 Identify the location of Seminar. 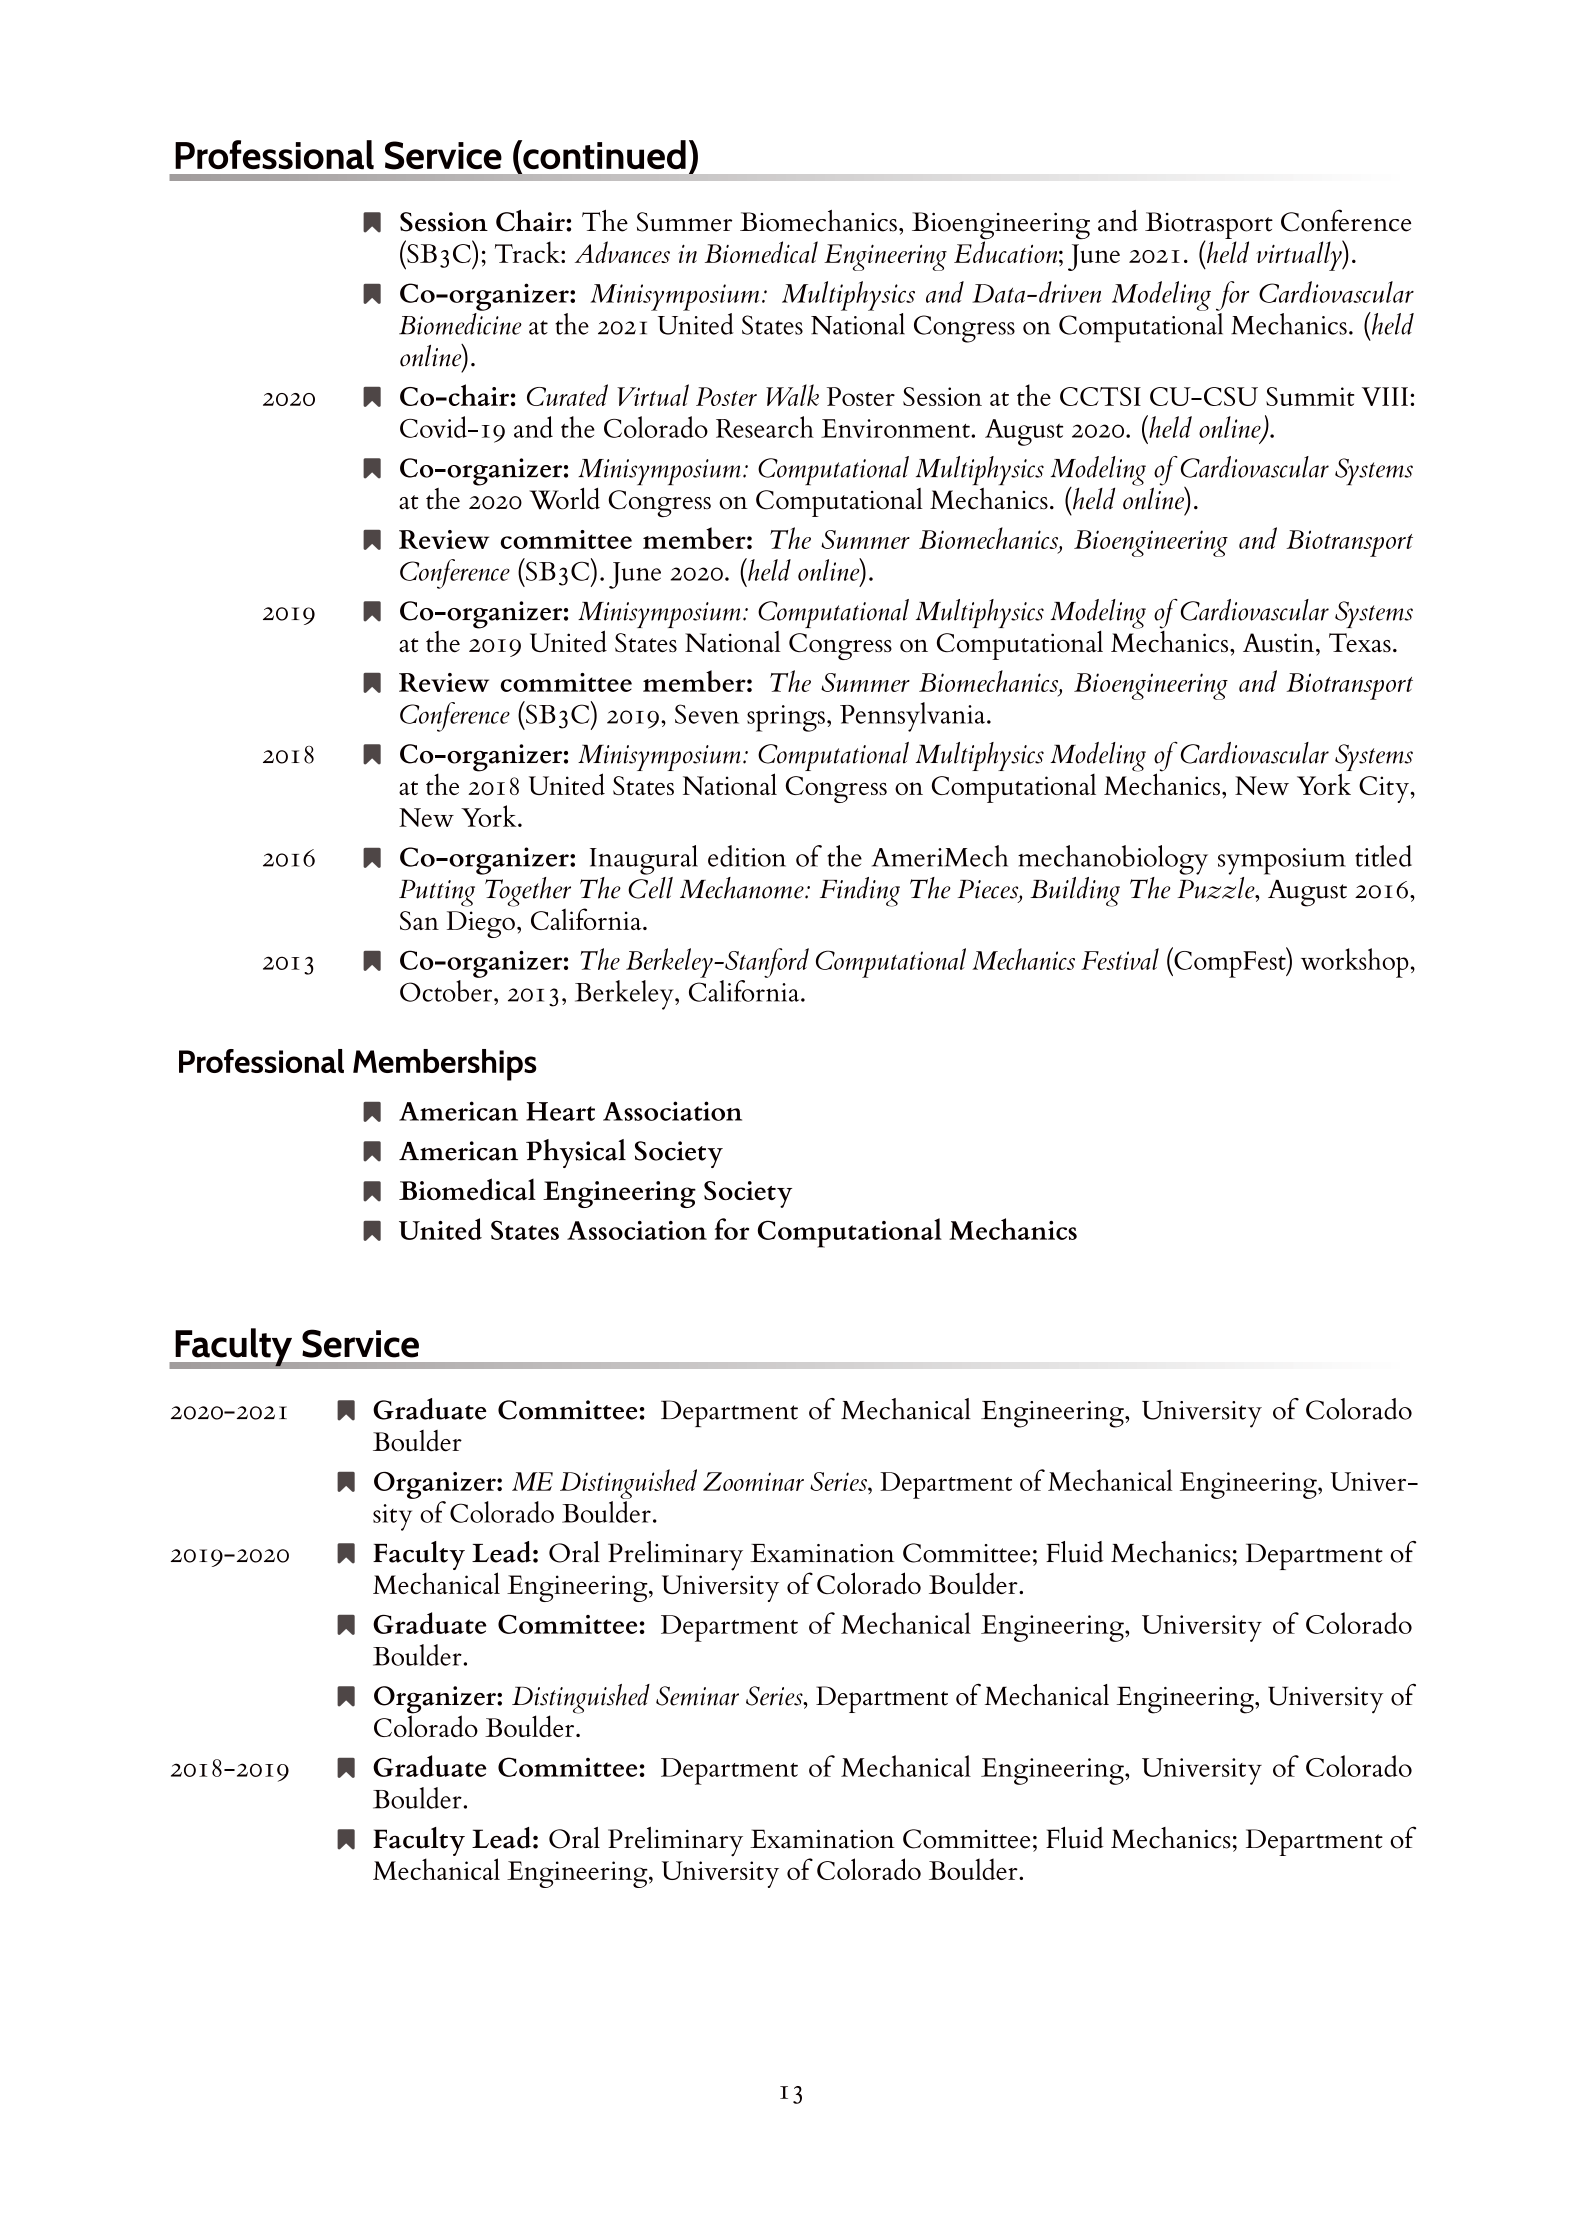
(697, 1696).
